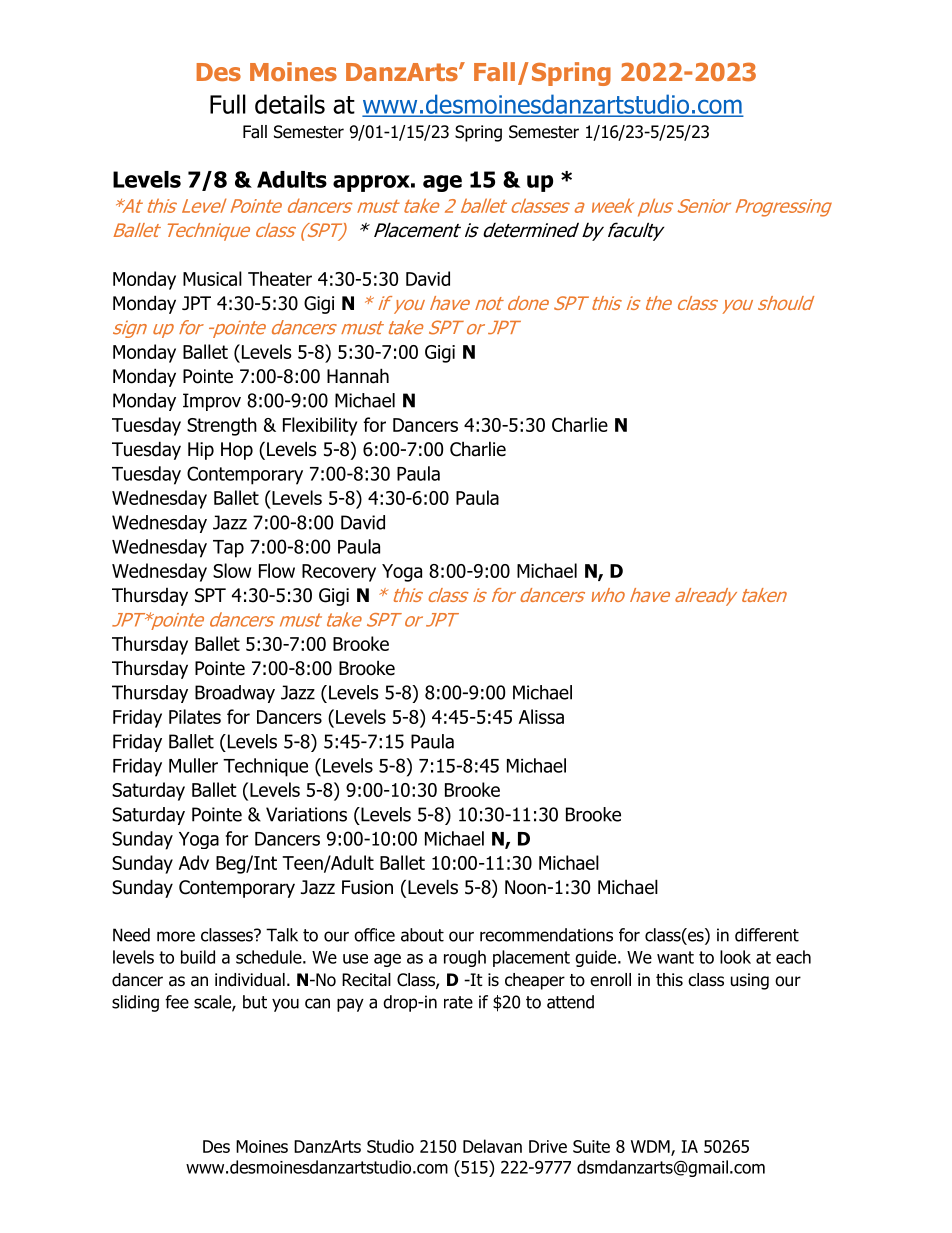  Describe the element at coordinates (228, 104) in the screenshot. I see `Full` at that location.
